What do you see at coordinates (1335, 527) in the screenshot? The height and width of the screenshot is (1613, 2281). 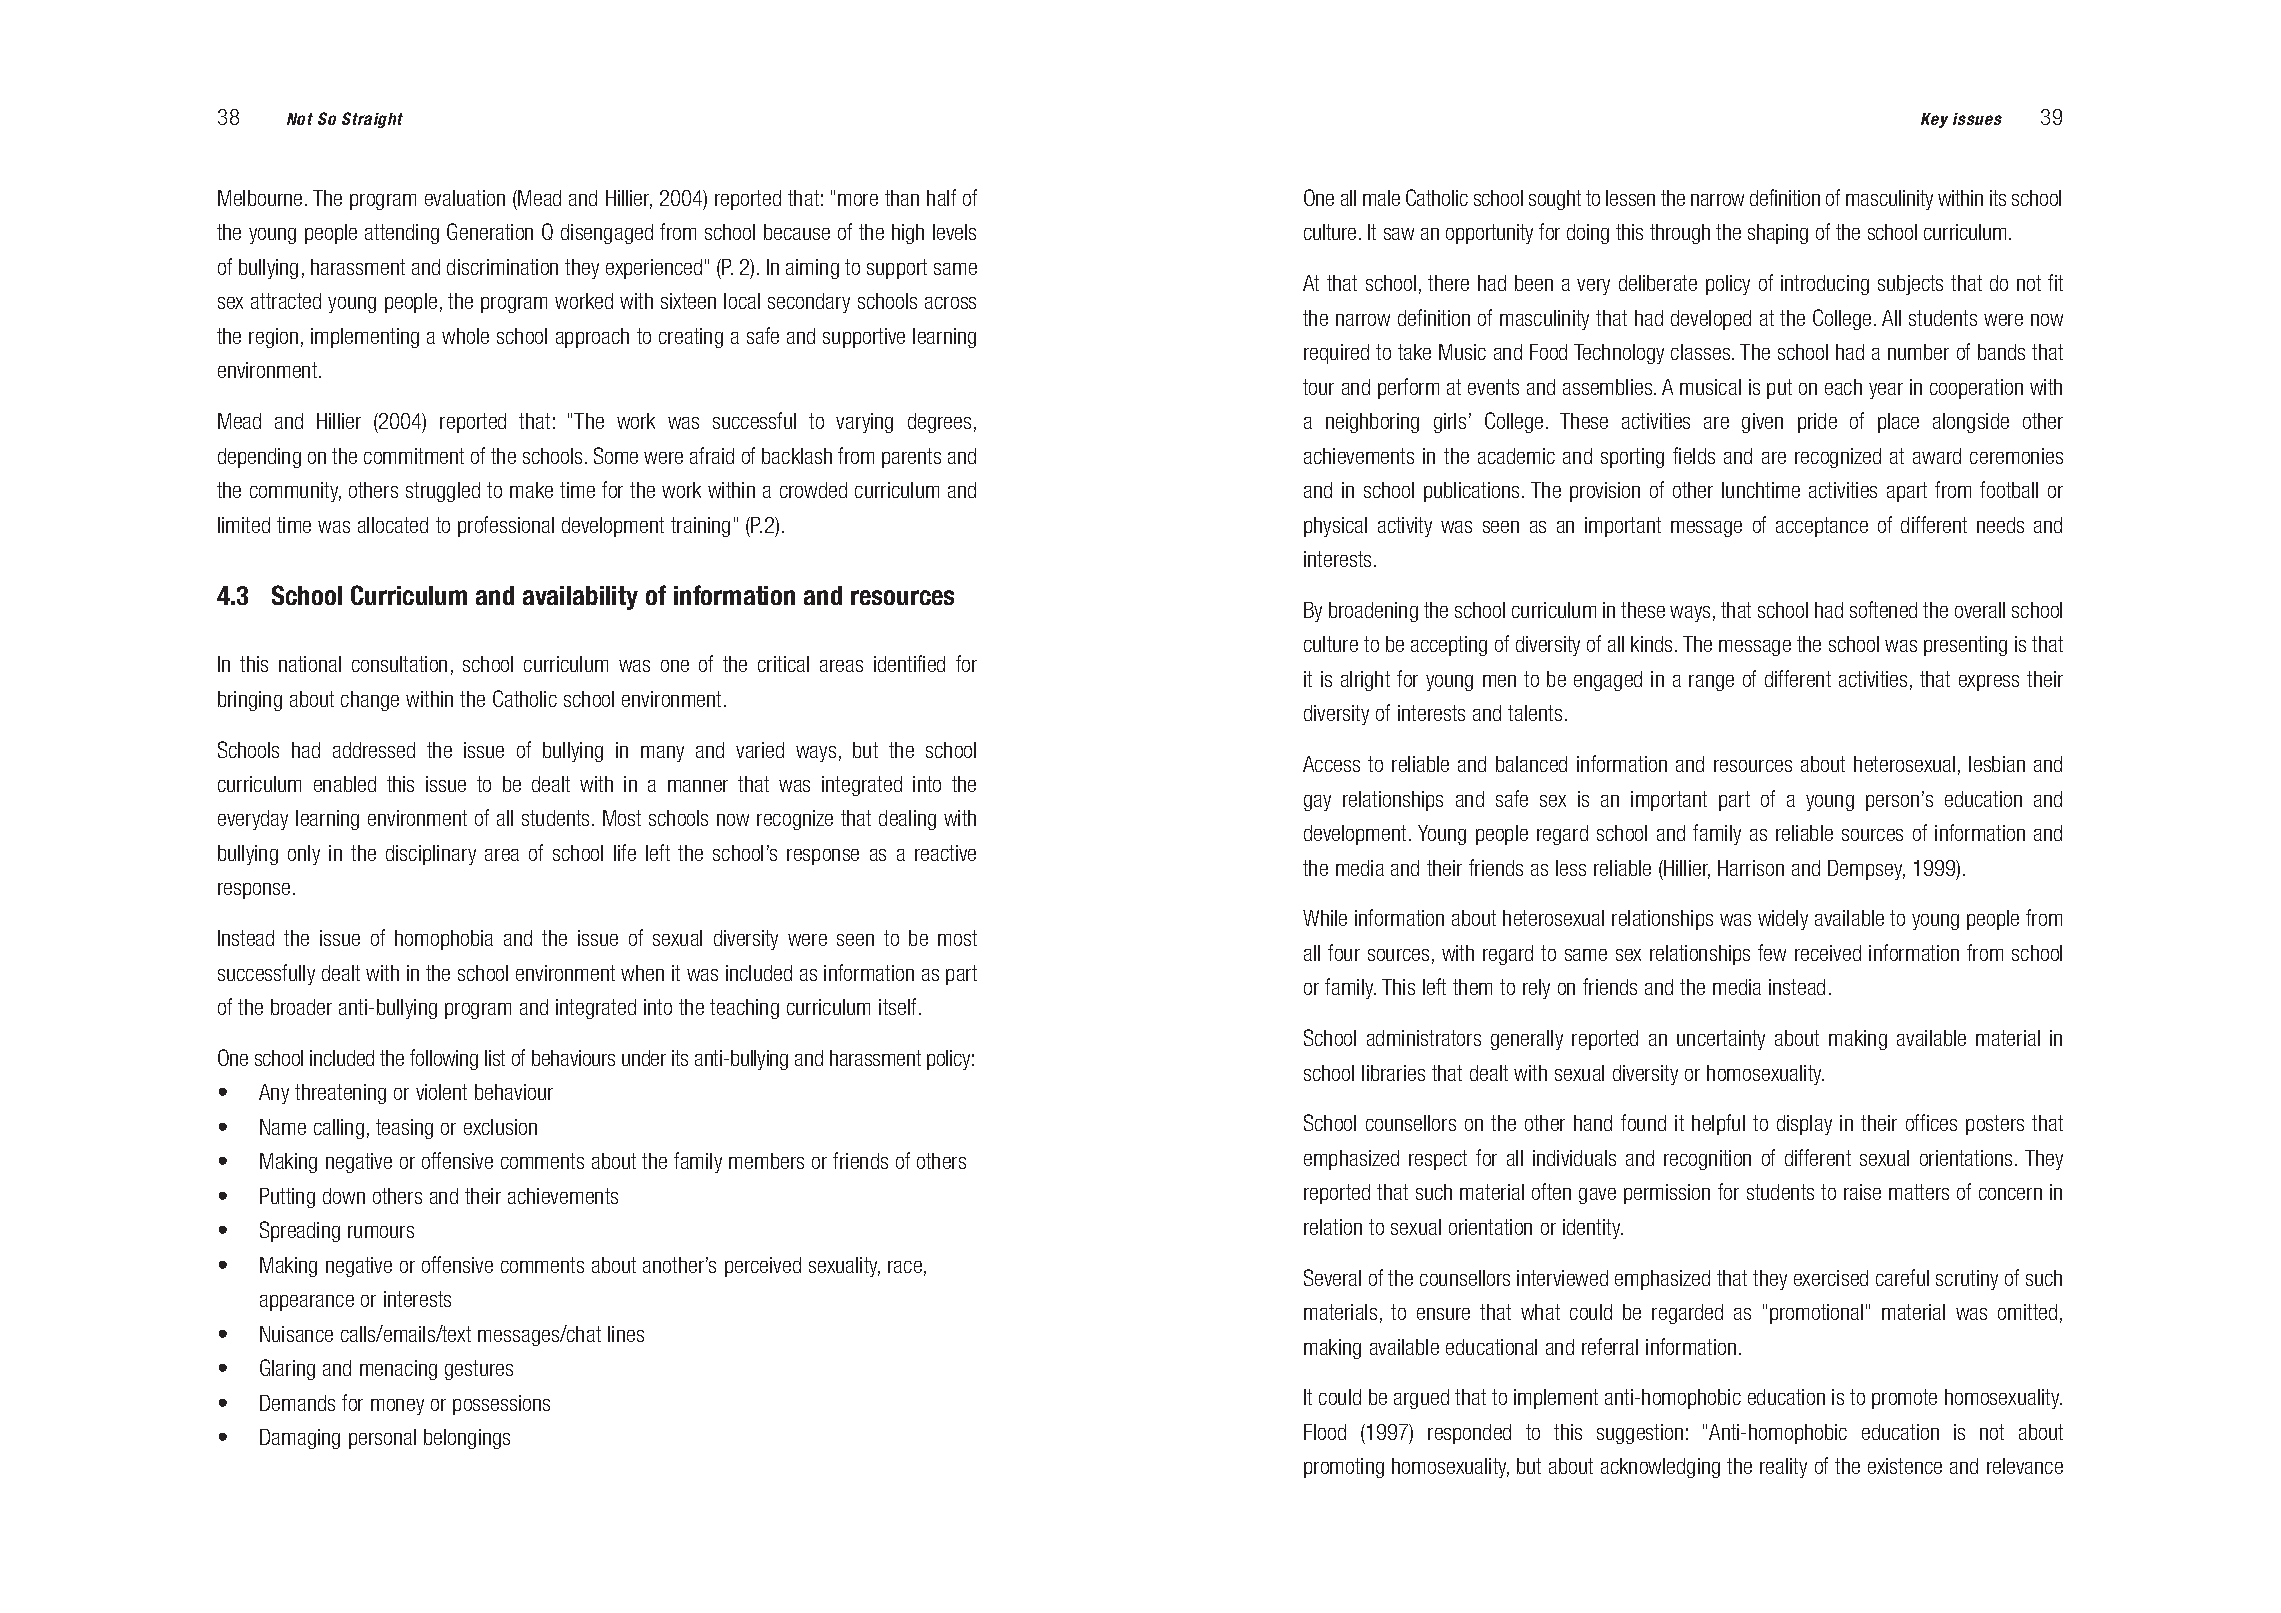 I see `physical` at bounding box center [1335, 527].
